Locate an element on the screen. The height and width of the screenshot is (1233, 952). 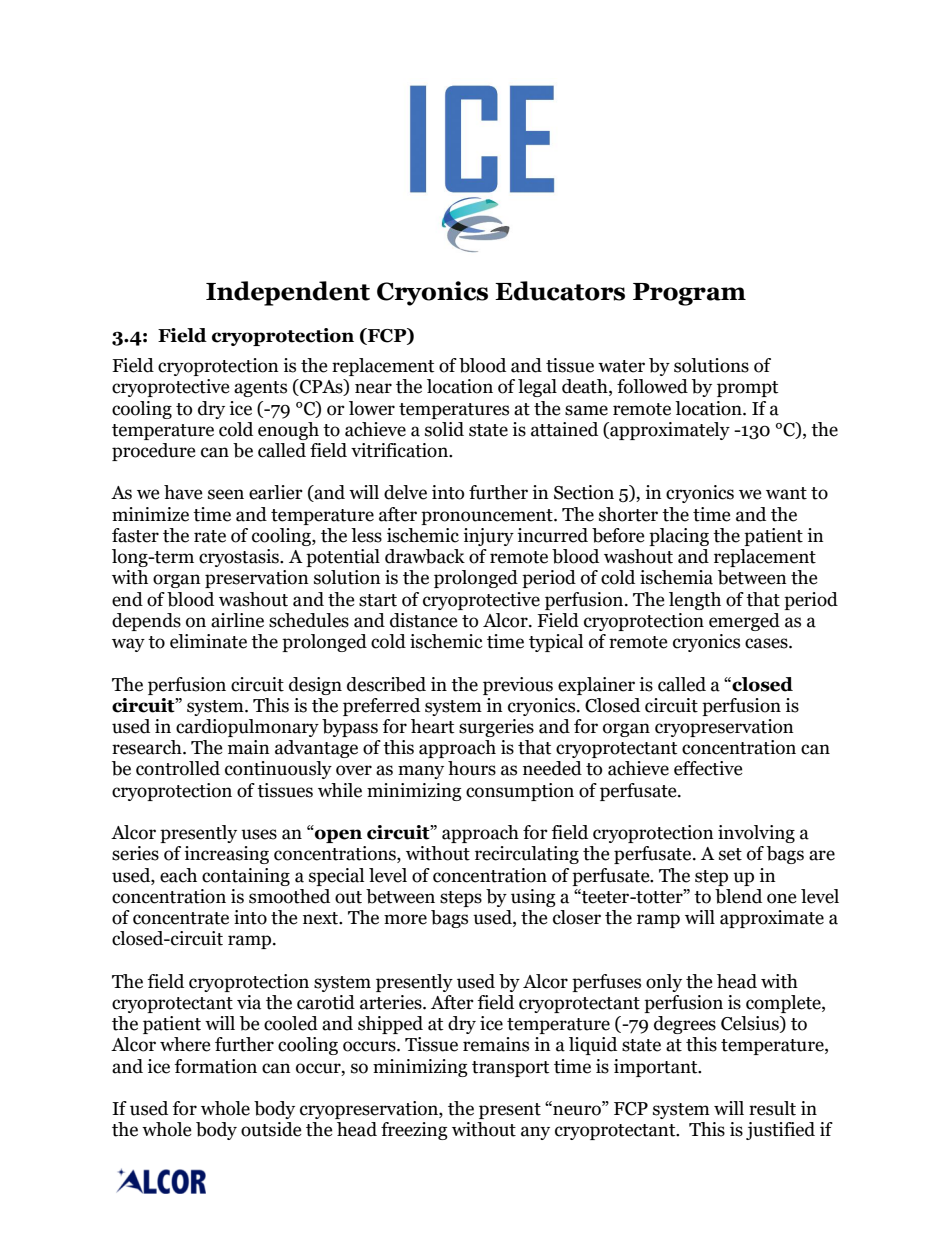
formation is located at coordinates (216, 1066).
